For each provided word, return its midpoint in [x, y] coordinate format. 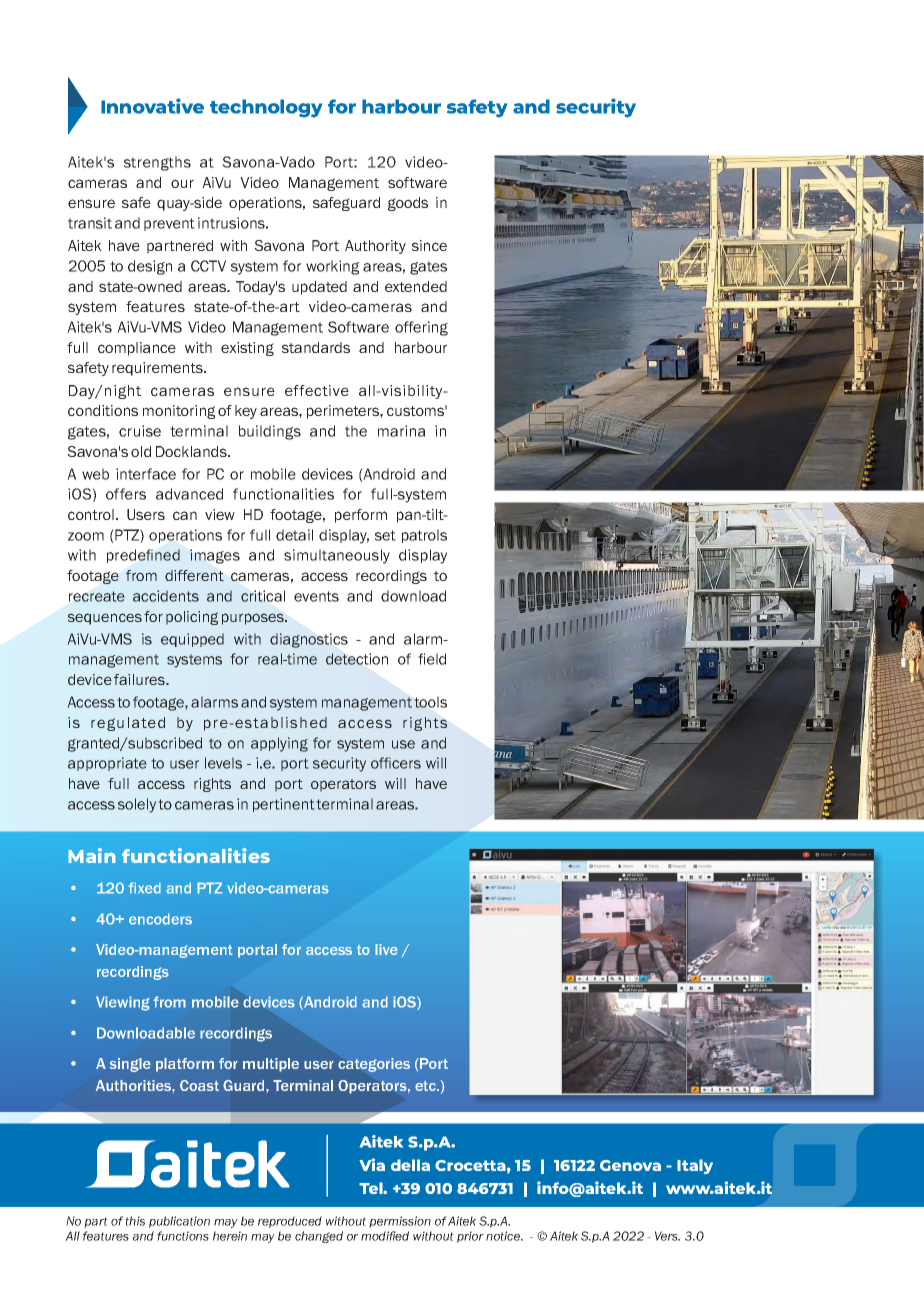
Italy [695, 1166]
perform [361, 516]
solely [137, 805]
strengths [157, 163]
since [429, 245]
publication [179, 1222]
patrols [424, 536]
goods [408, 204]
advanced [189, 494]
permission [400, 1222]
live [386, 949]
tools [430, 702]
